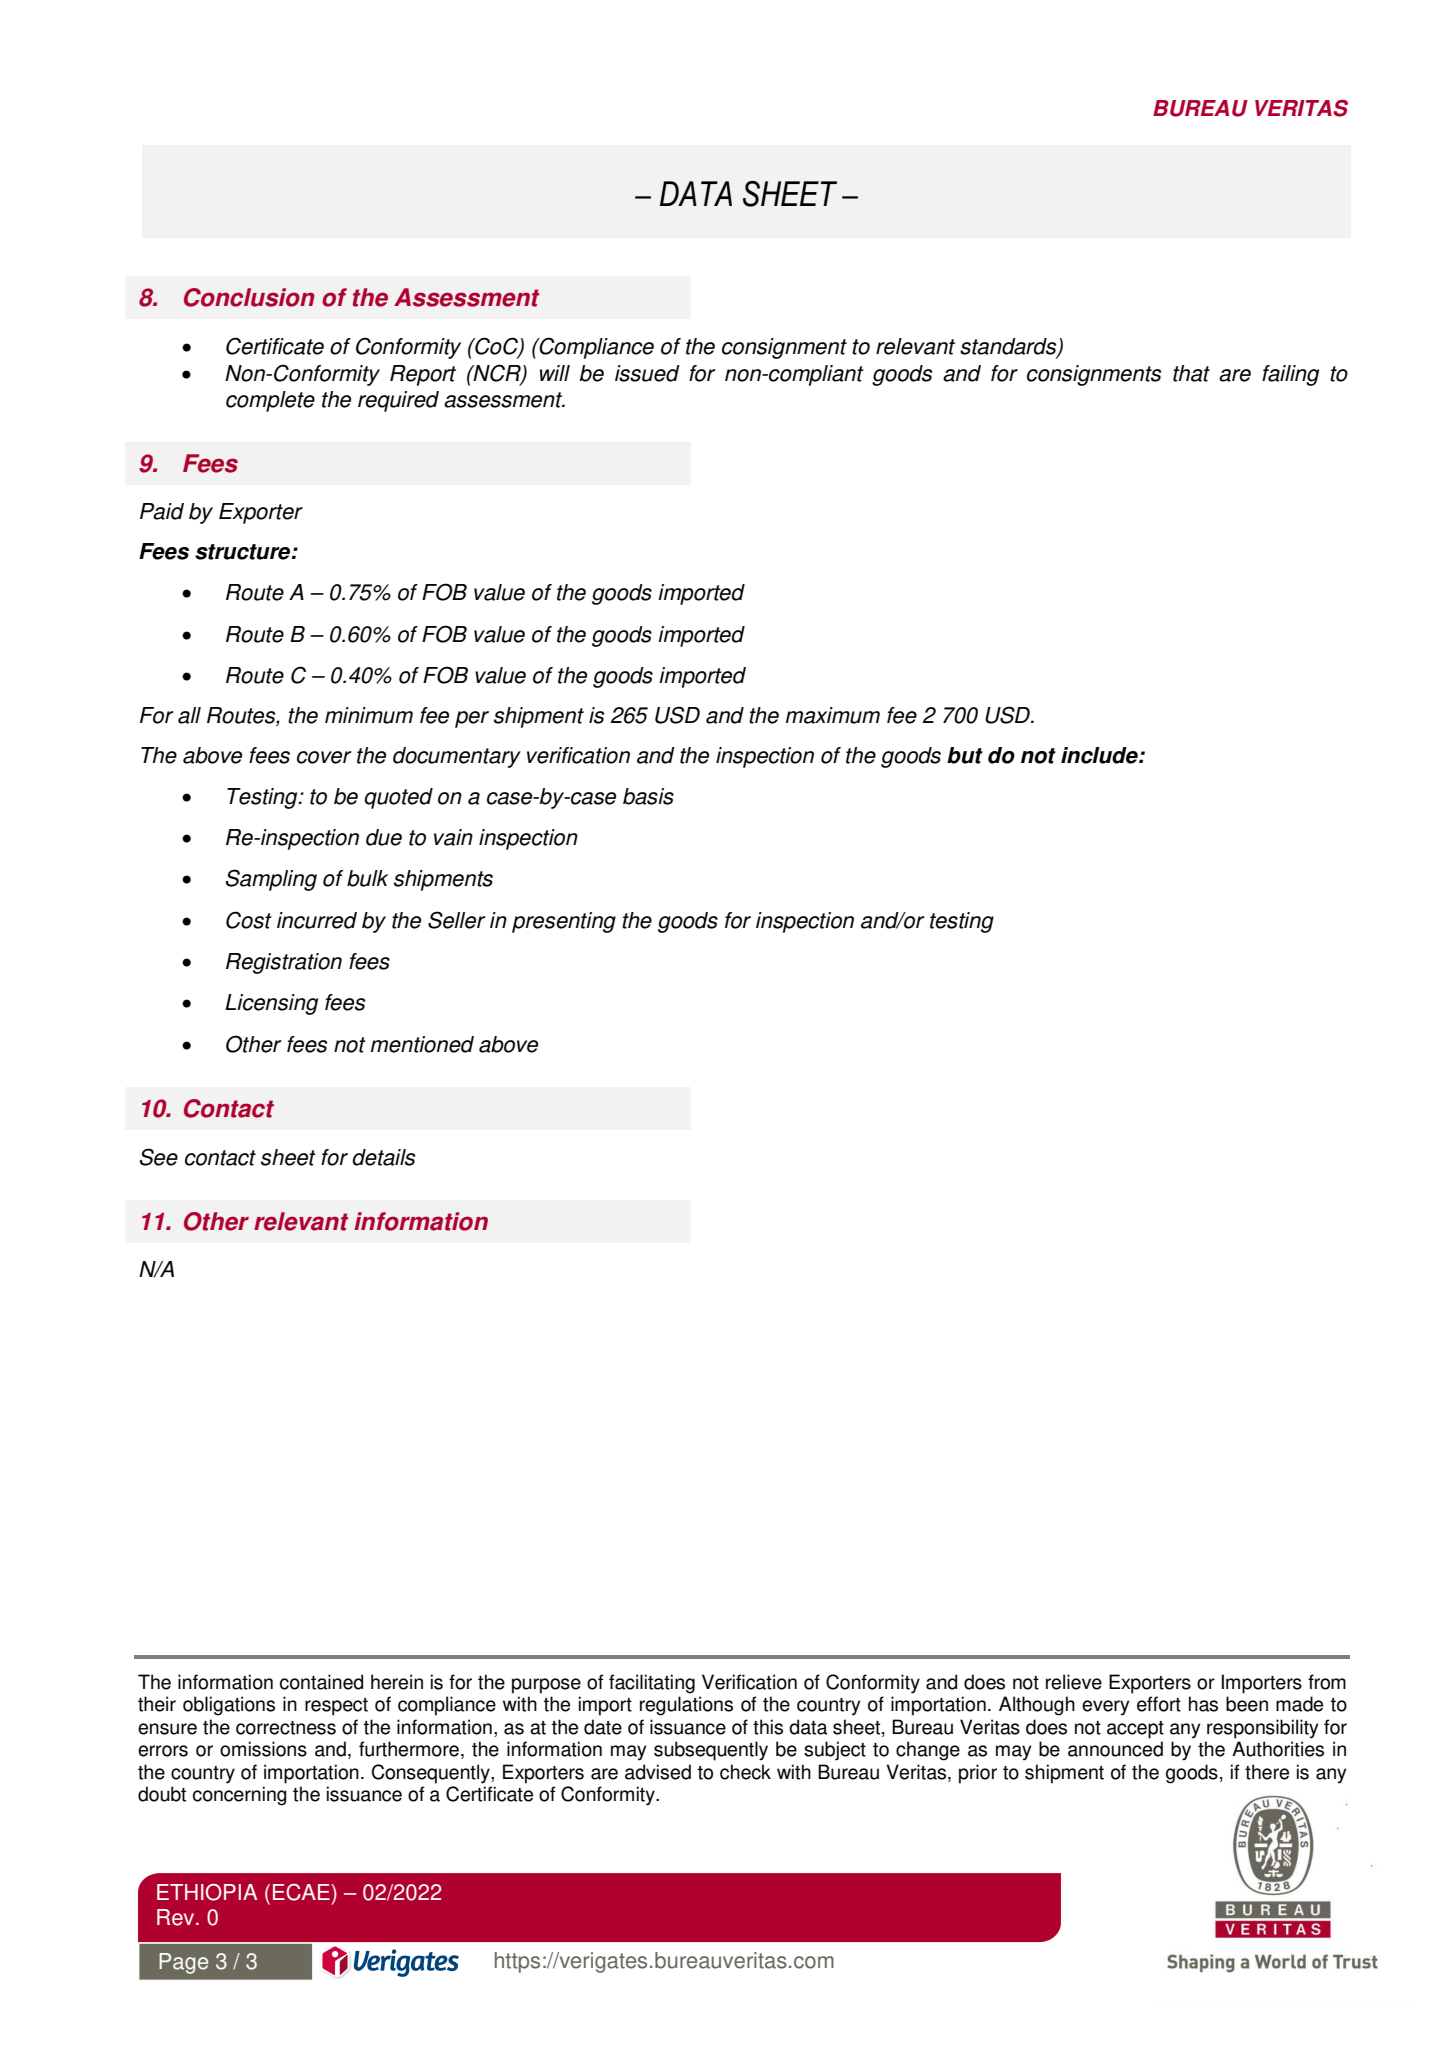  Describe the element at coordinates (1191, 373) in the document. I see `that` at that location.
